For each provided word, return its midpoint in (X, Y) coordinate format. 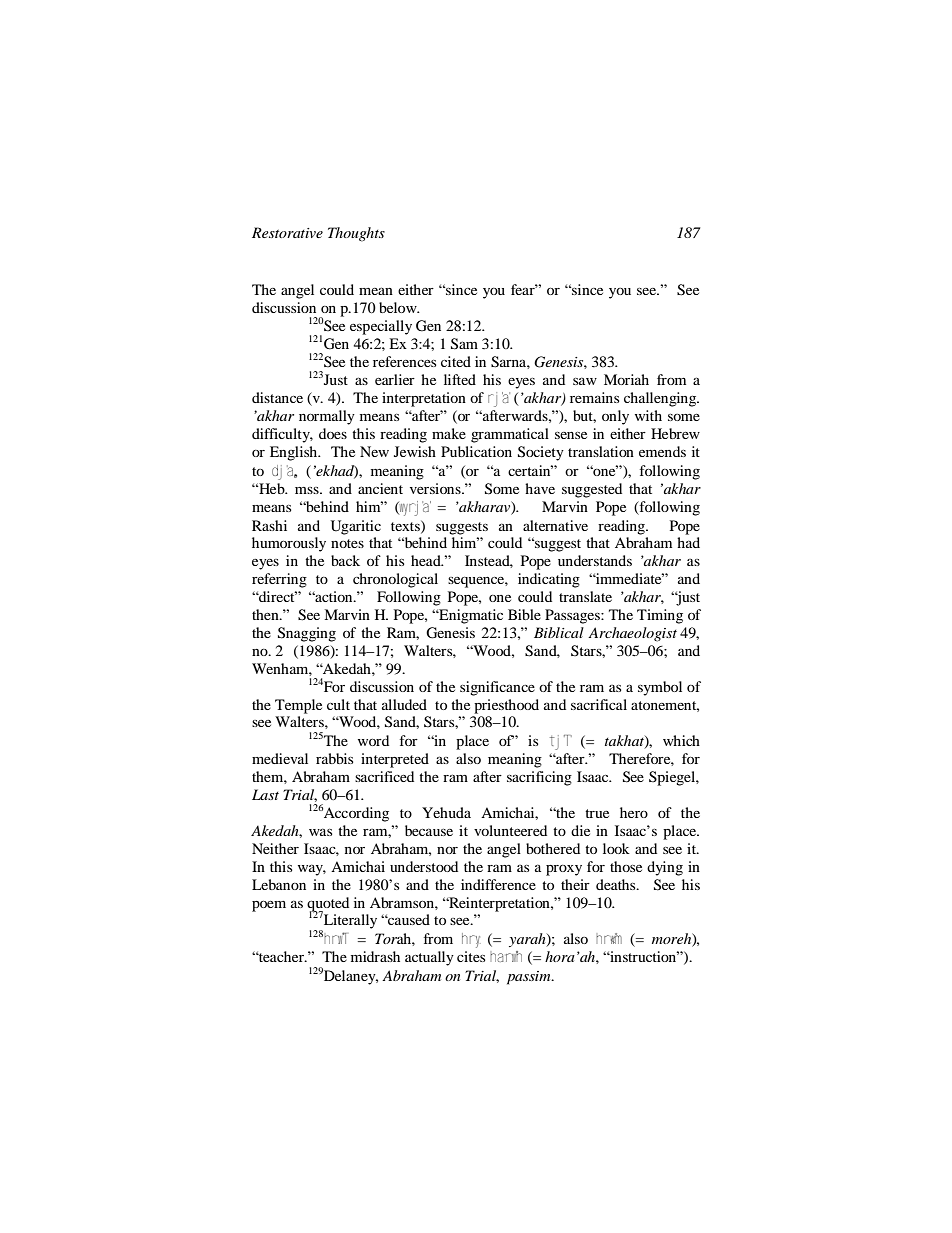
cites (471, 956)
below (399, 307)
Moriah (626, 379)
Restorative (287, 232)
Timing (660, 616)
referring (279, 580)
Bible (524, 614)
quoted (328, 905)
